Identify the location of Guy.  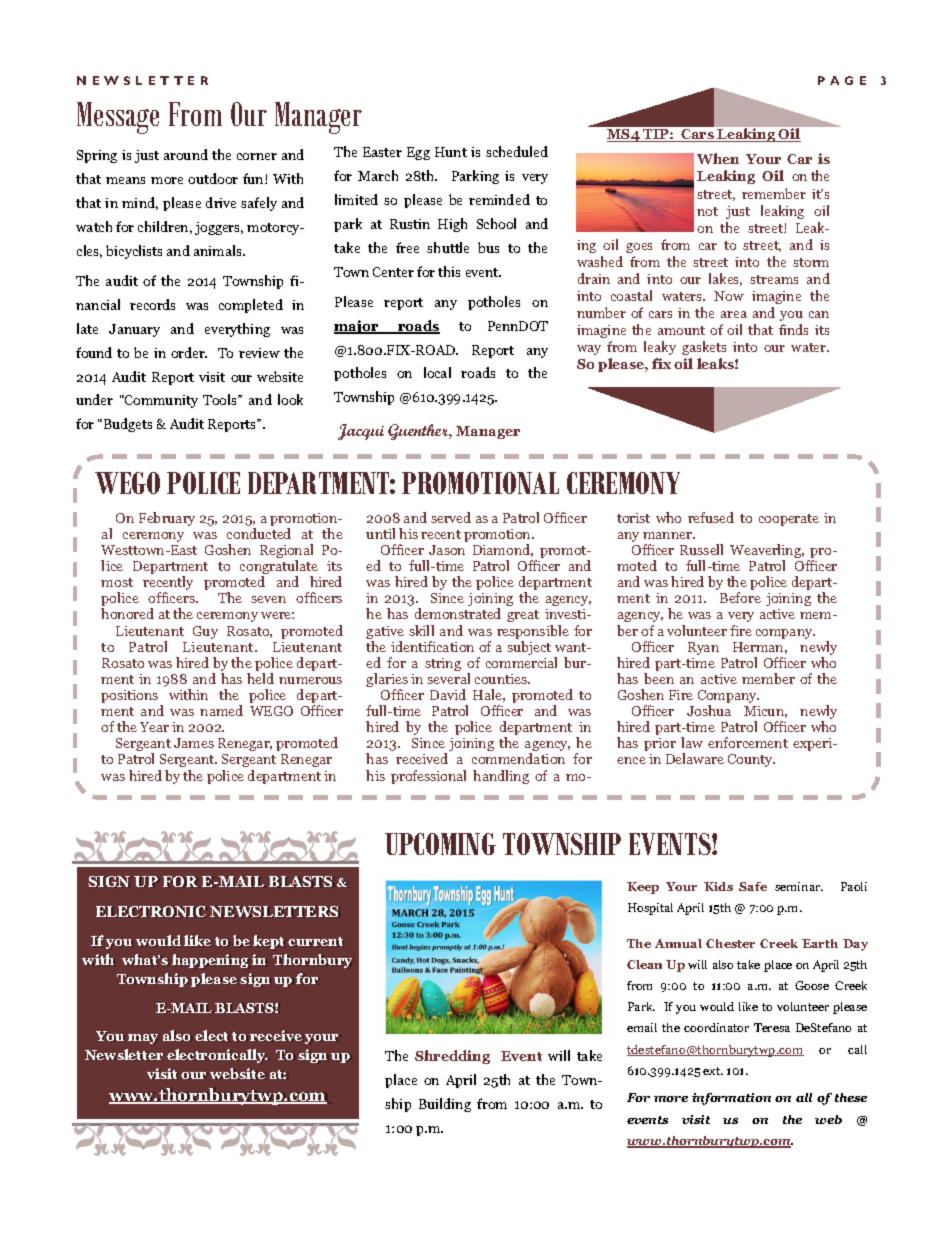
(205, 632).
